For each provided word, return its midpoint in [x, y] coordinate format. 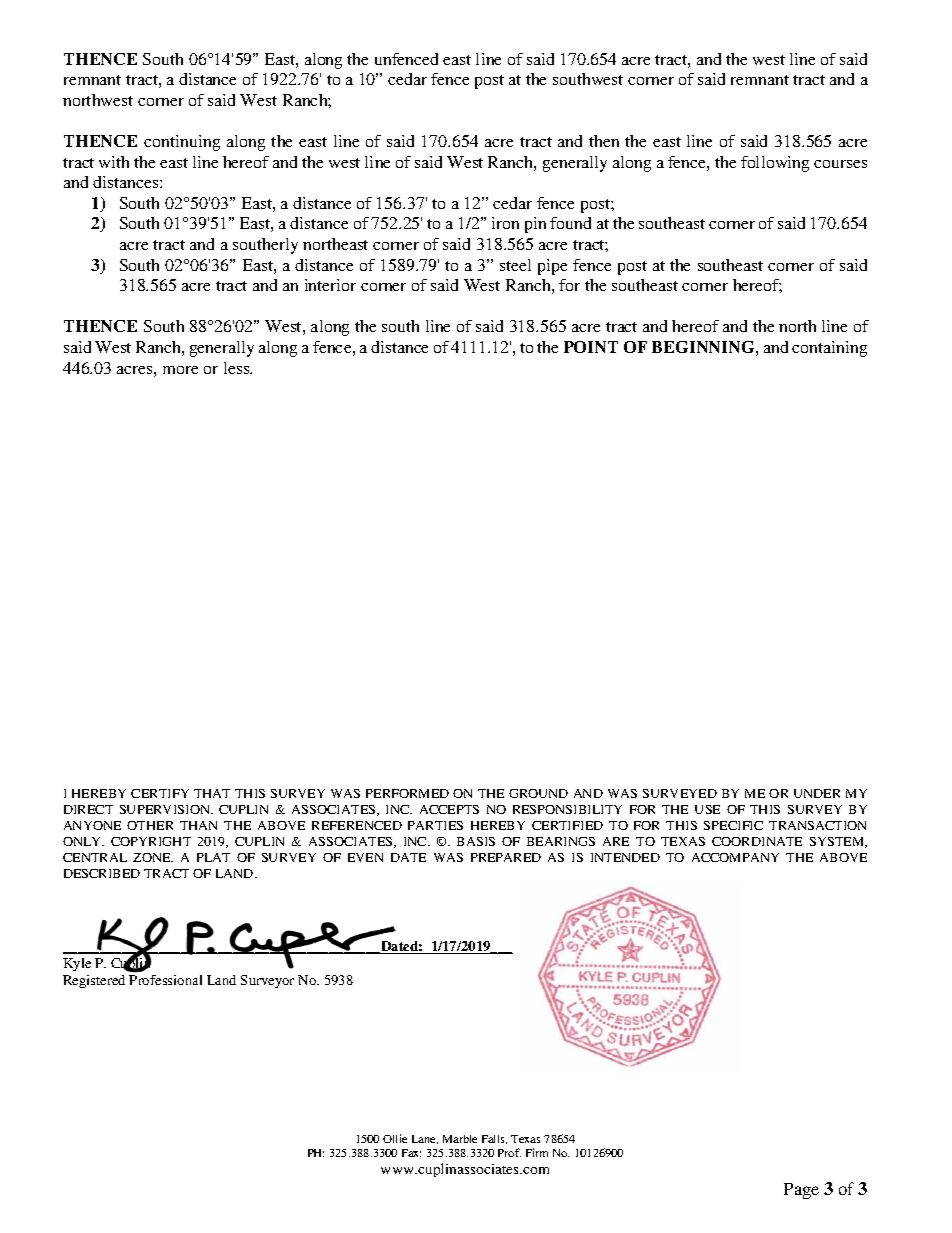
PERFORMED [407, 793]
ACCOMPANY [735, 857]
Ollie [395, 1138]
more [180, 370]
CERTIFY [160, 793]
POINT [591, 347]
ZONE [153, 857]
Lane [425, 1139]
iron [505, 223]
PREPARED [506, 857]
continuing [182, 143]
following [775, 164]
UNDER [817, 793]
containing [829, 349]
